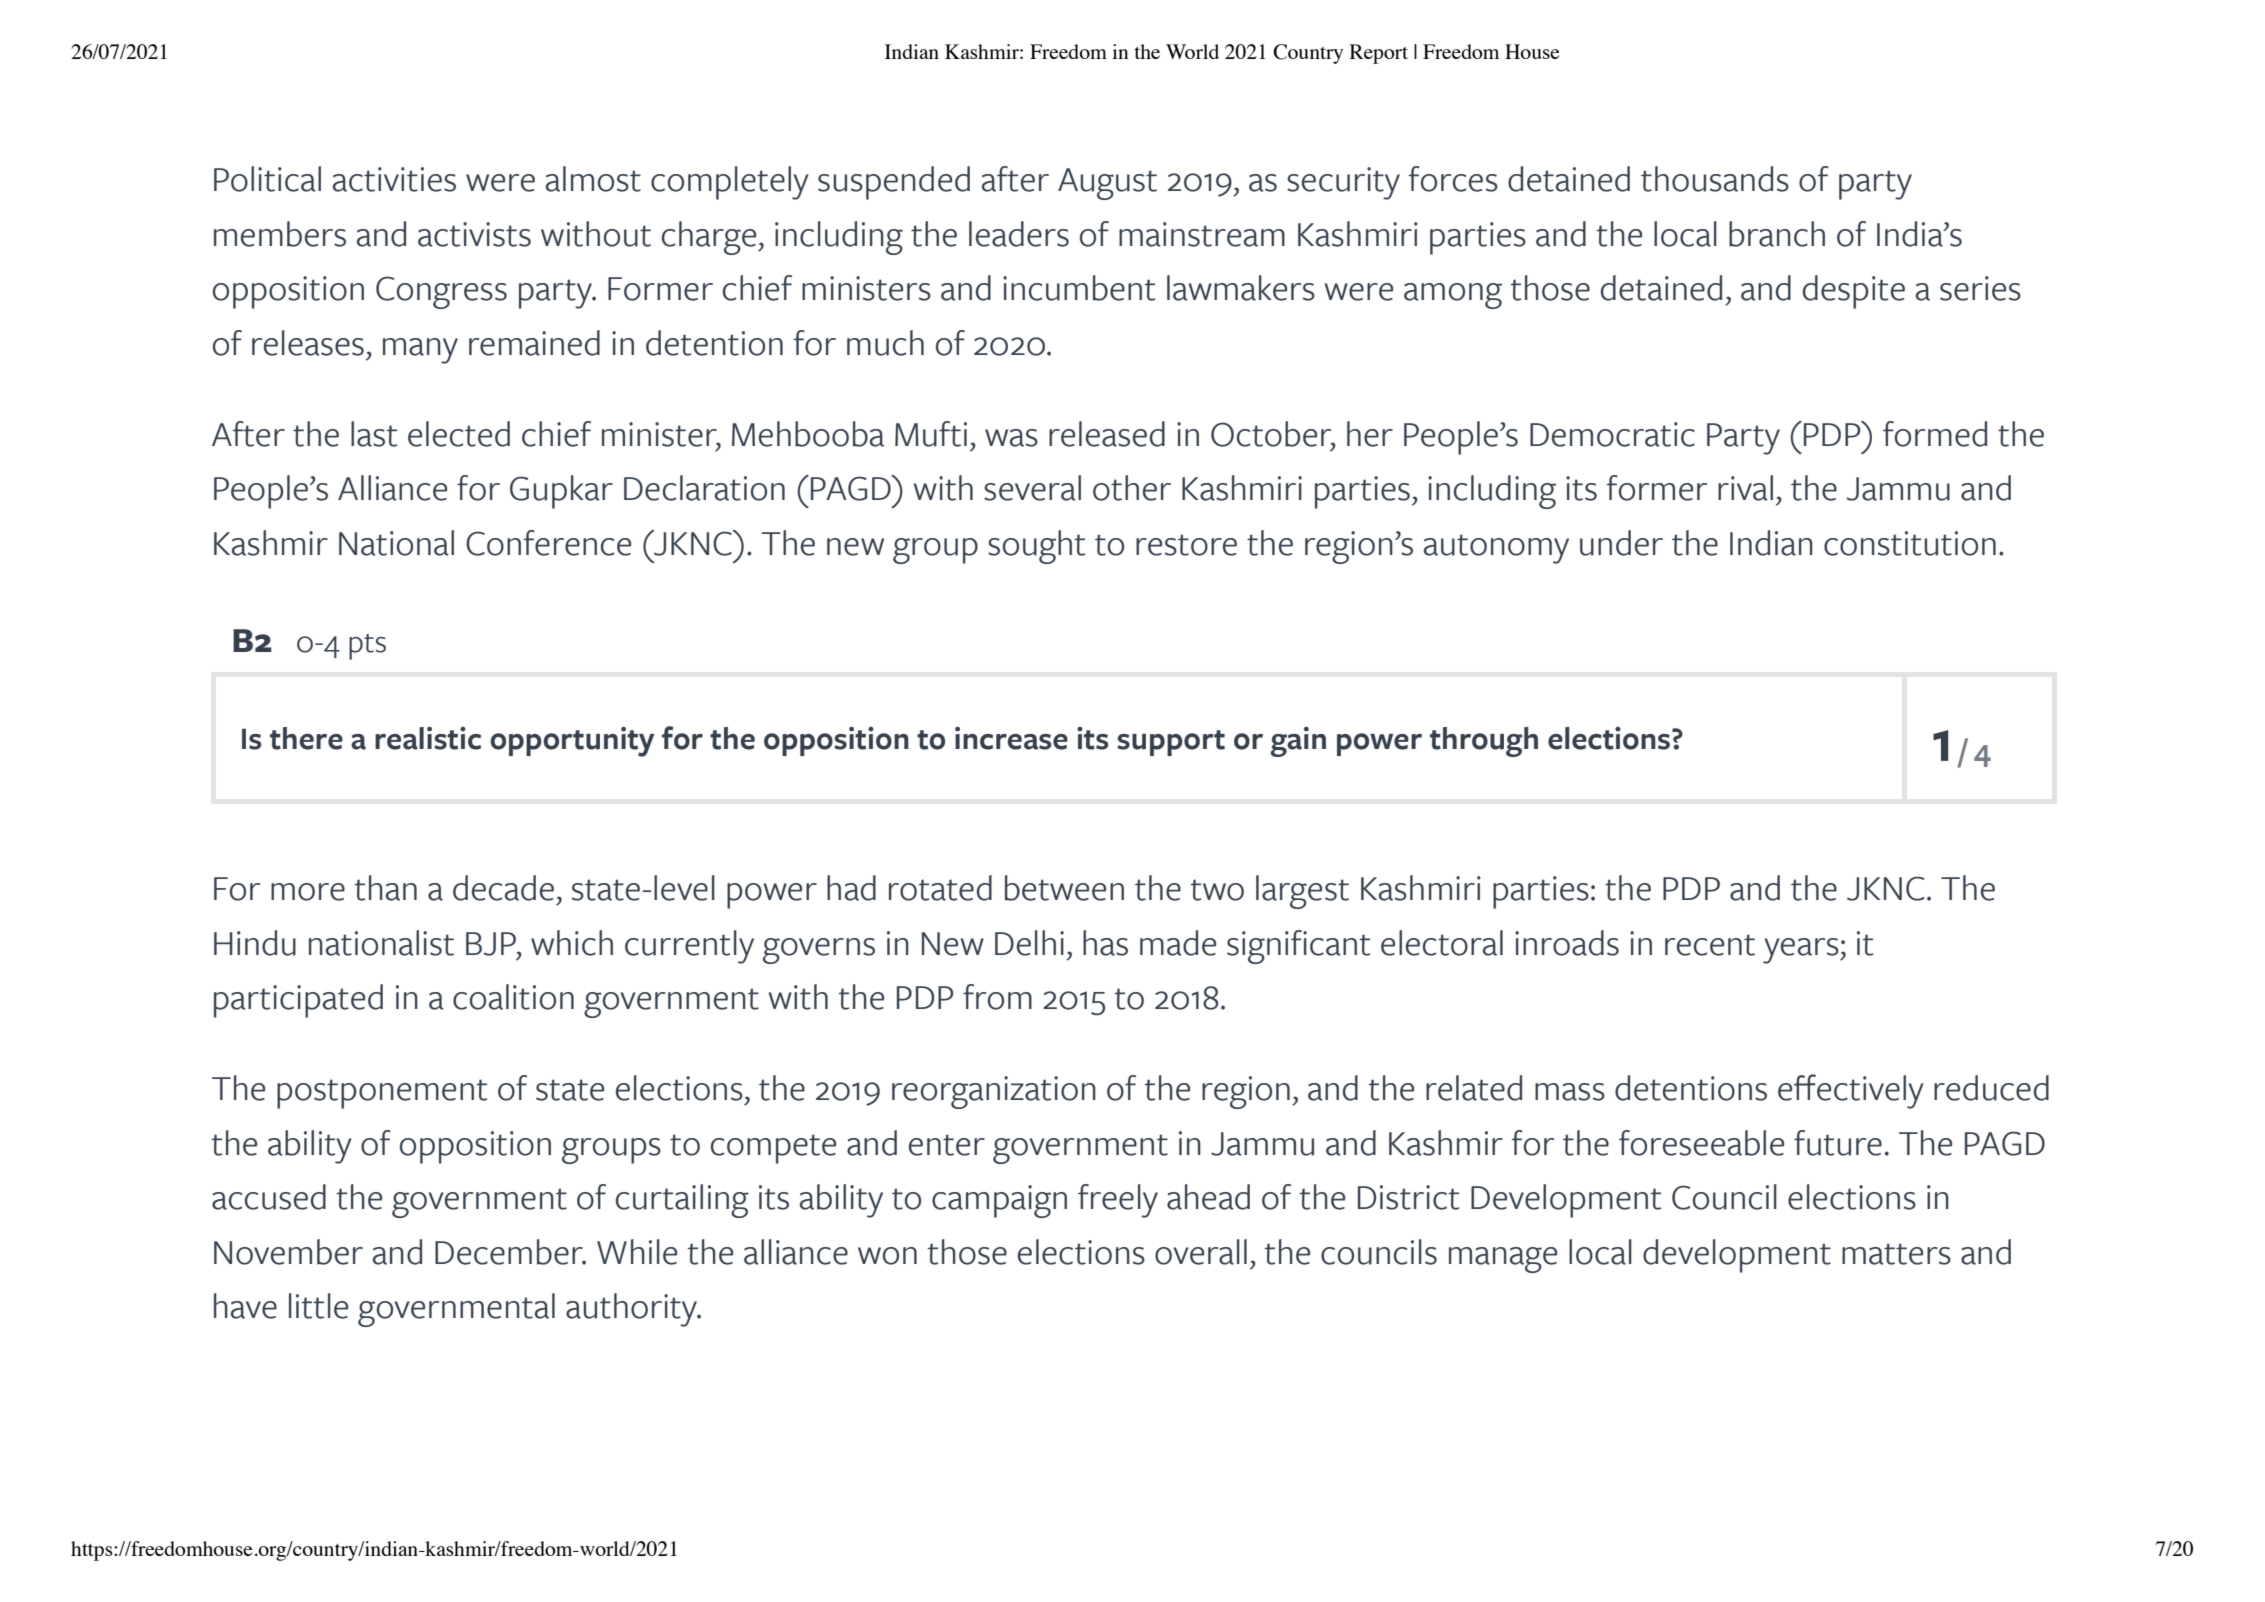  What do you see at coordinates (1715, 179) in the image?
I see `thousands` at bounding box center [1715, 179].
